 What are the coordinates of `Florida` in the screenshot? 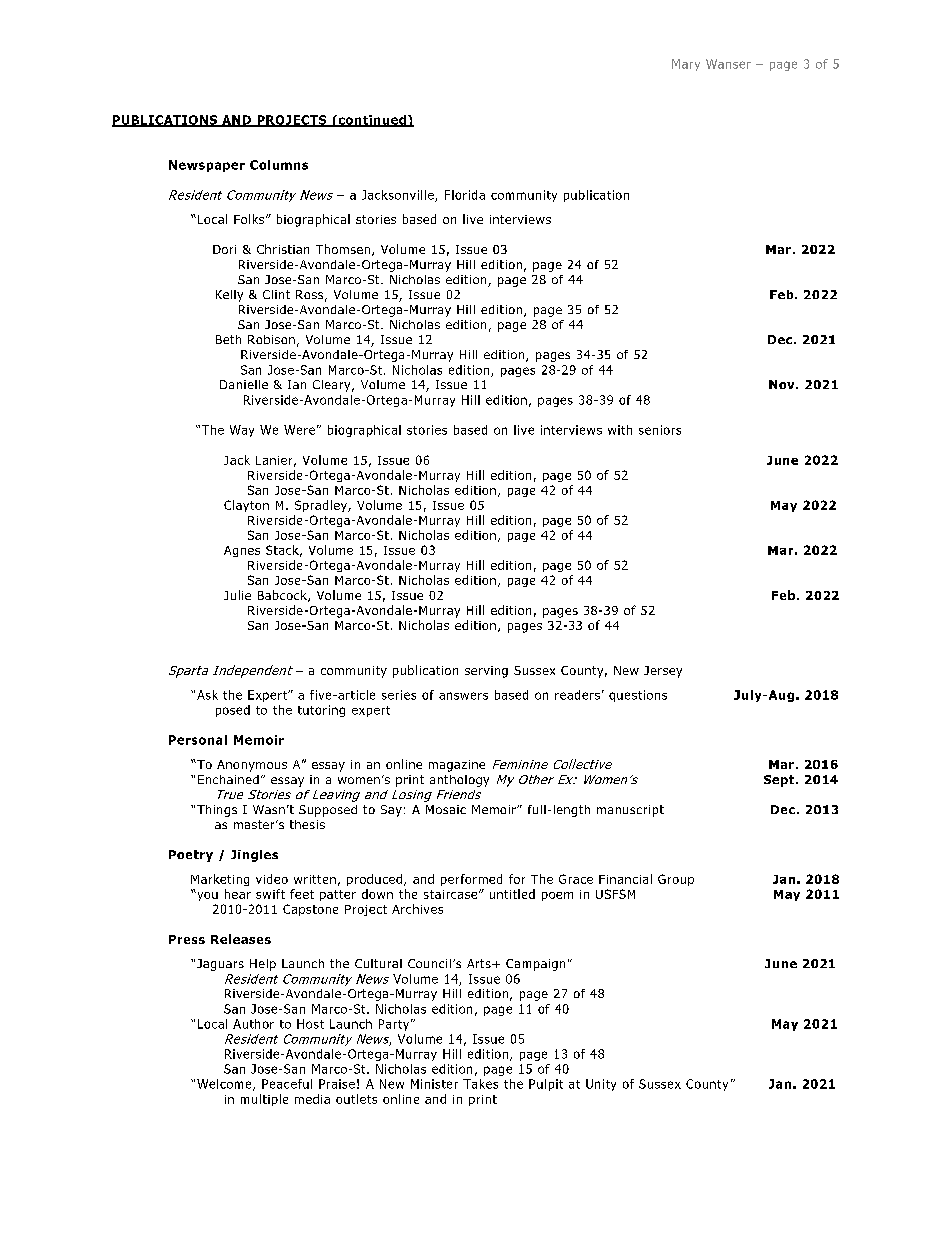 It's located at (465, 195).
